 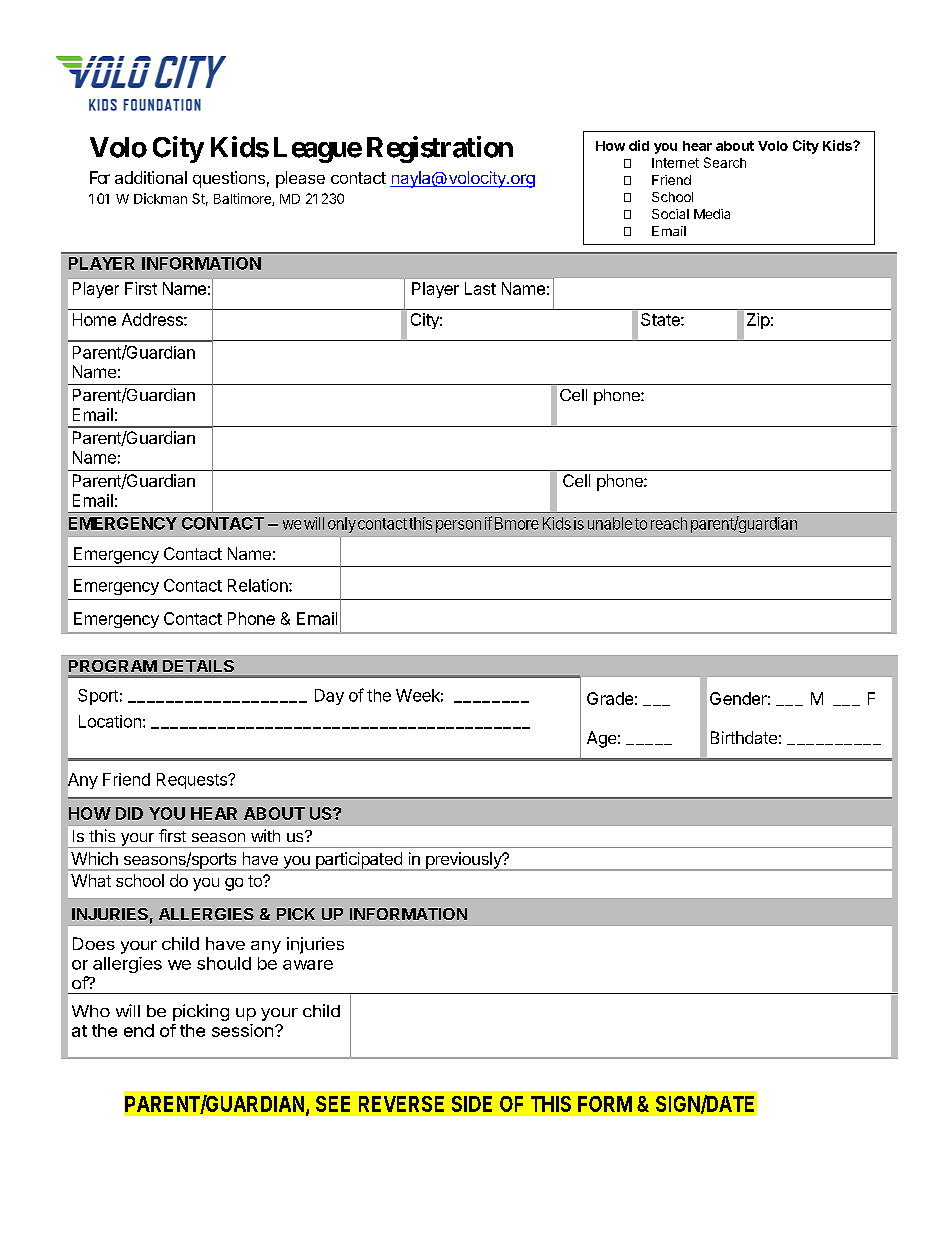 I want to click on session, so click(x=244, y=1030).
